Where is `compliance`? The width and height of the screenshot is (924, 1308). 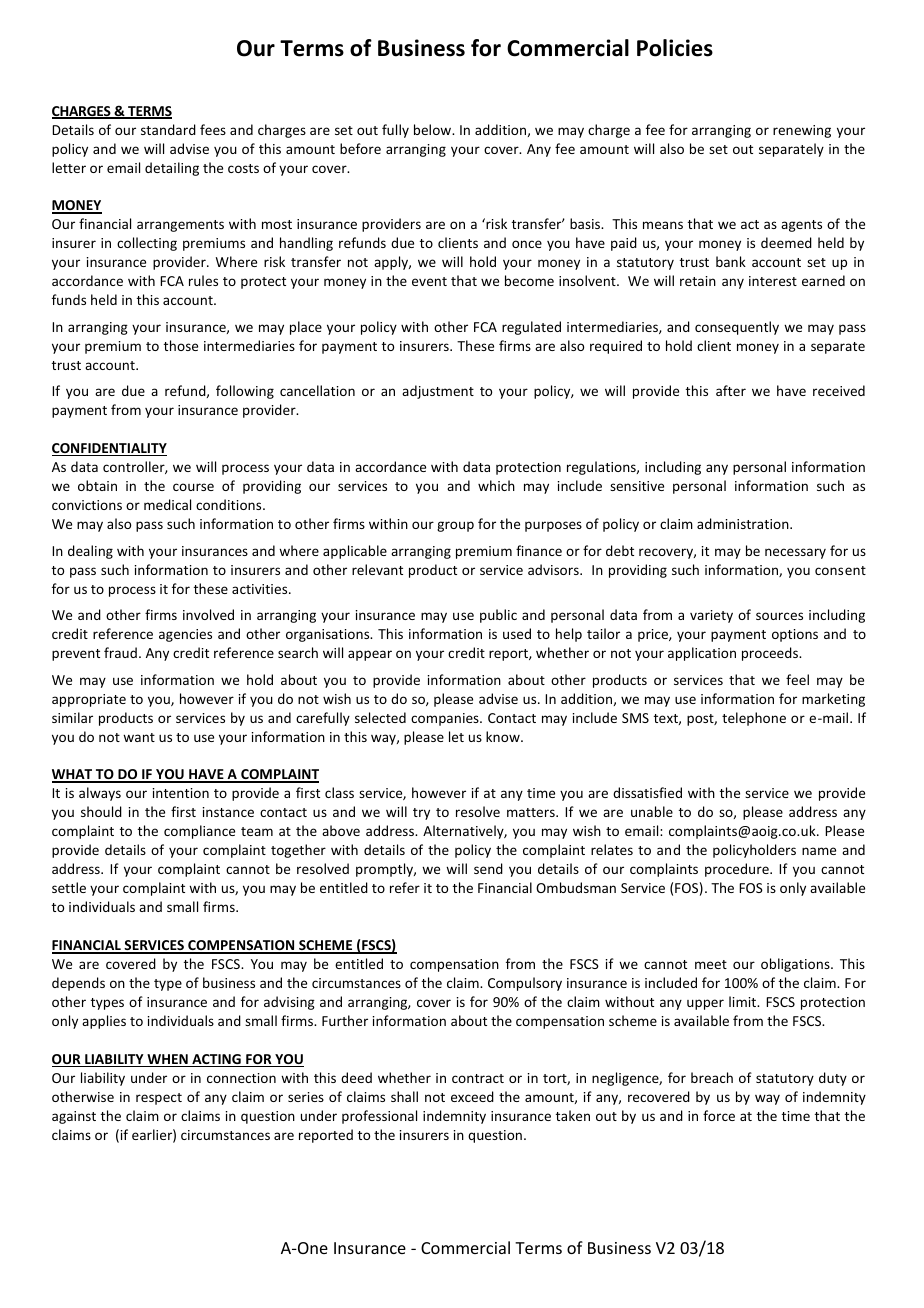 compliance is located at coordinates (199, 832).
